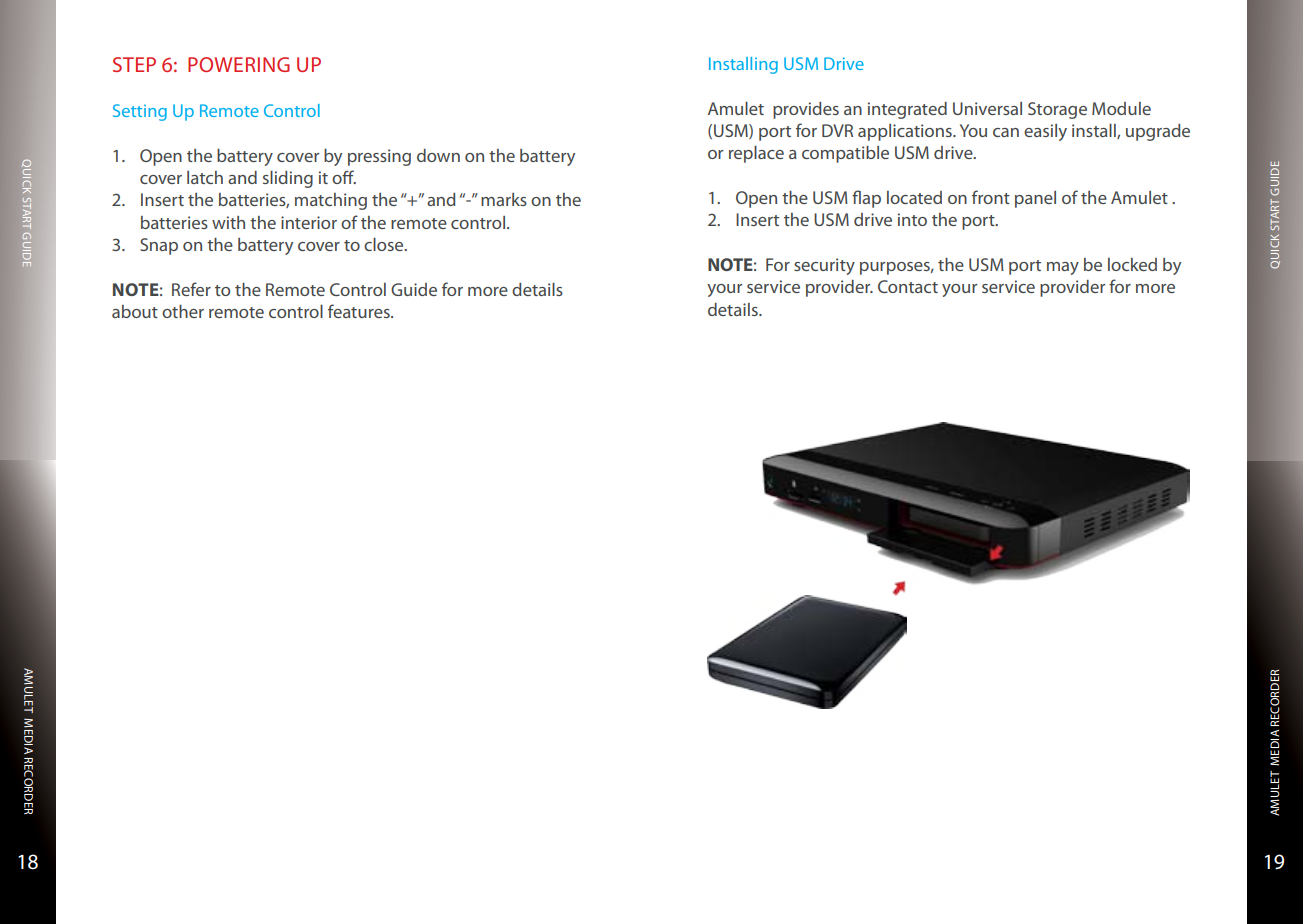  Describe the element at coordinates (806, 110) in the screenshot. I see `provides` at that location.
